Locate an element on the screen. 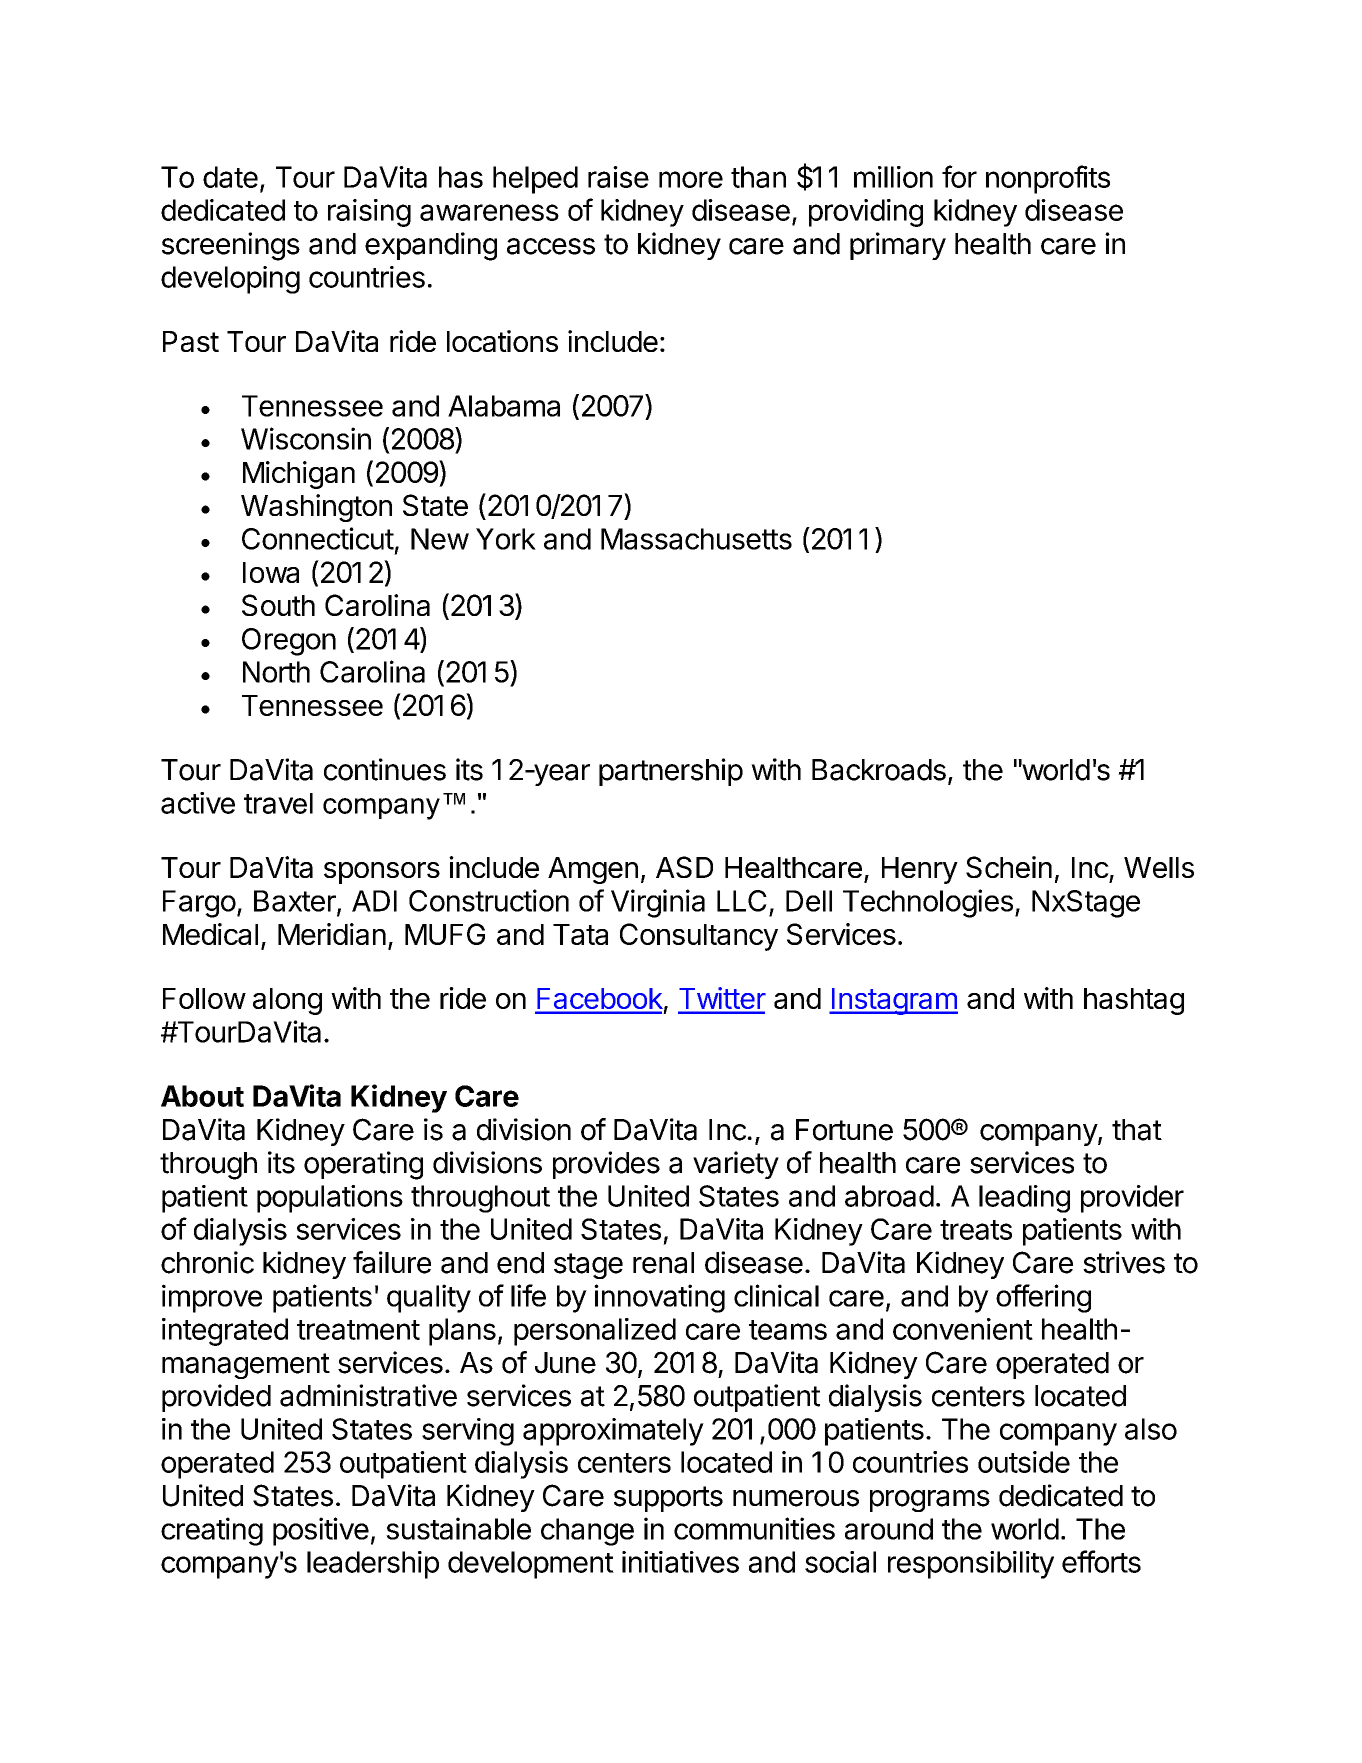 This screenshot has width=1362, height=1763. raising is located at coordinates (369, 213).
